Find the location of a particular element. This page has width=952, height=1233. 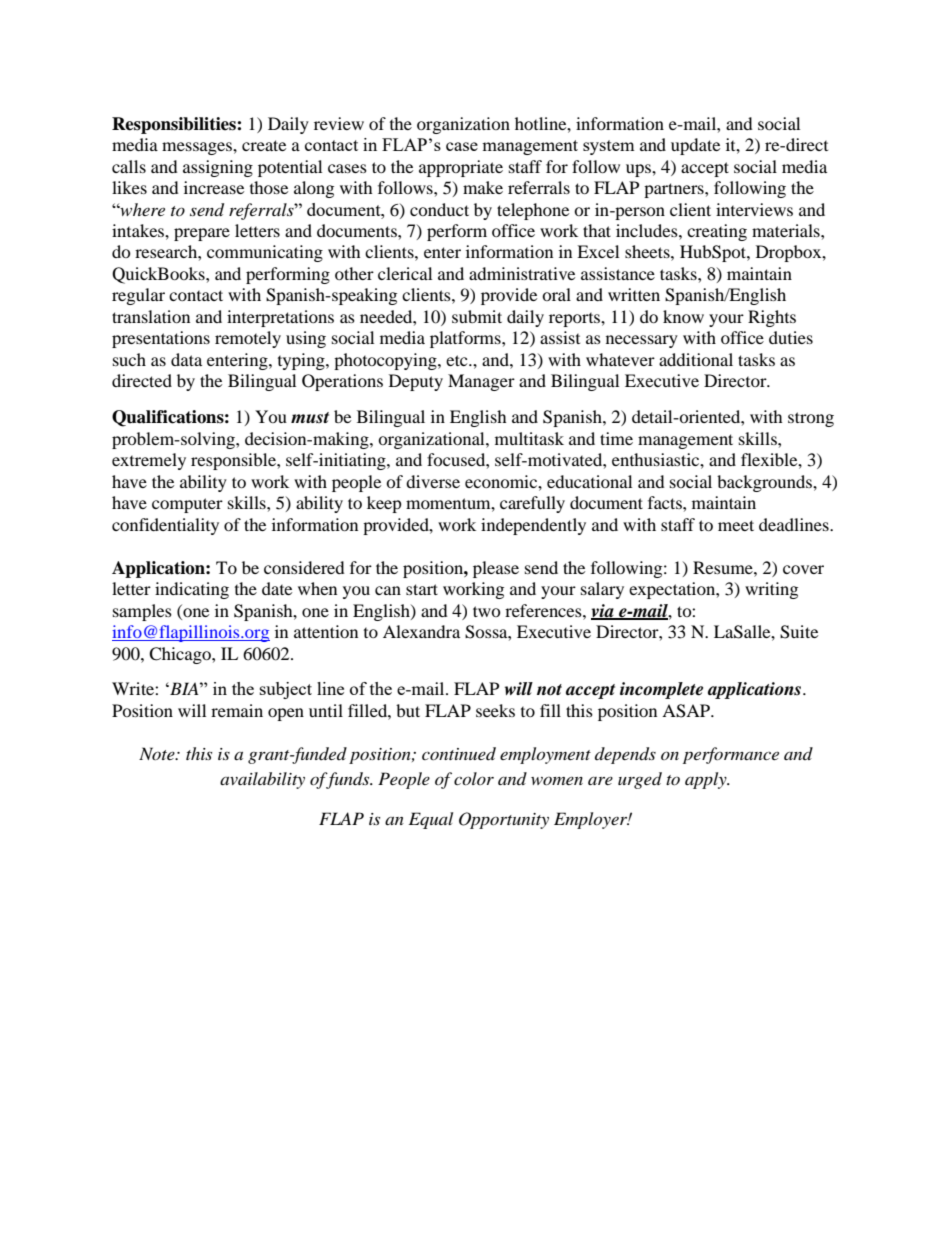

Note is located at coordinates (158, 753).
